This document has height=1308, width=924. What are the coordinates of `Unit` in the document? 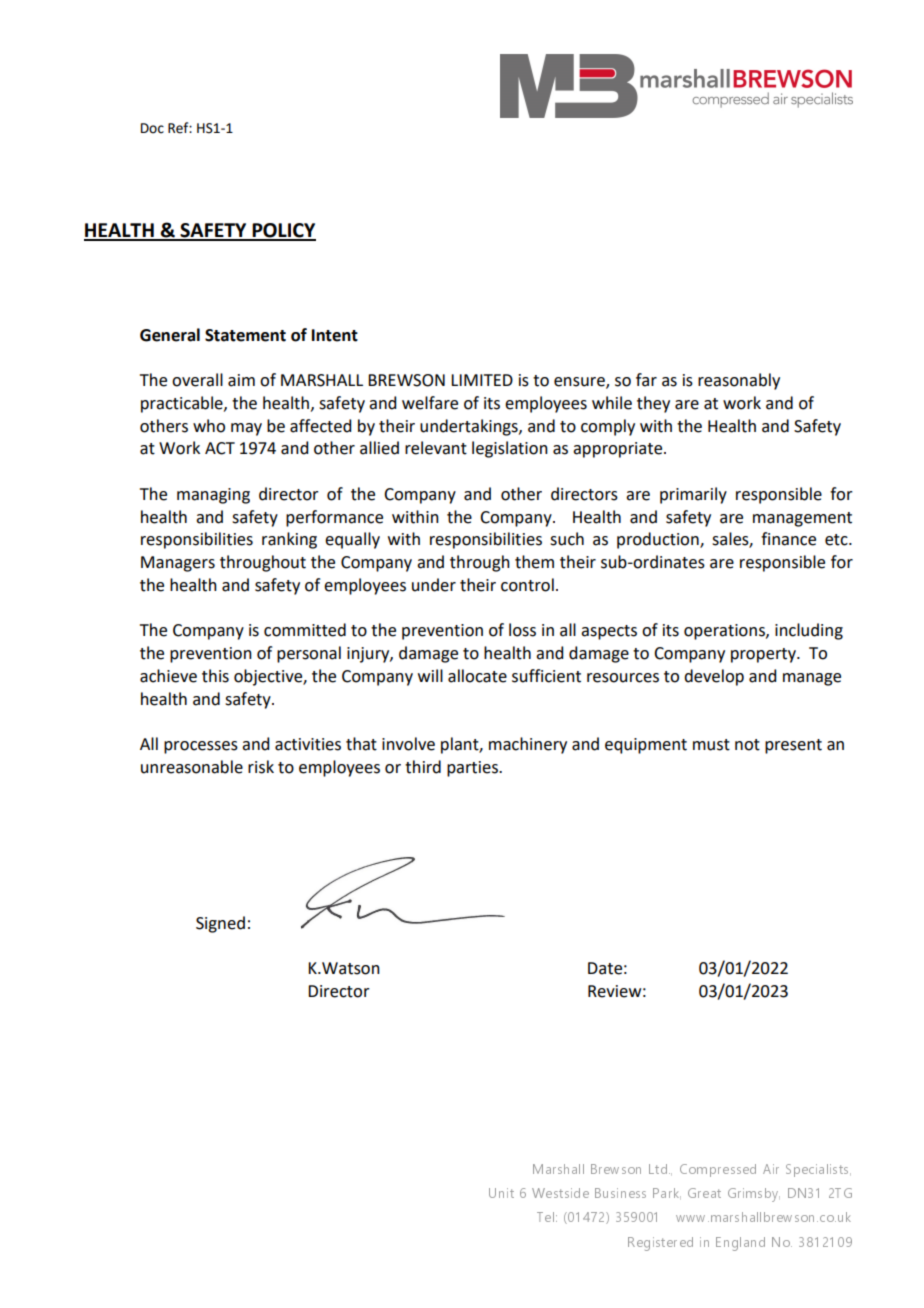 It's located at (501, 1193).
